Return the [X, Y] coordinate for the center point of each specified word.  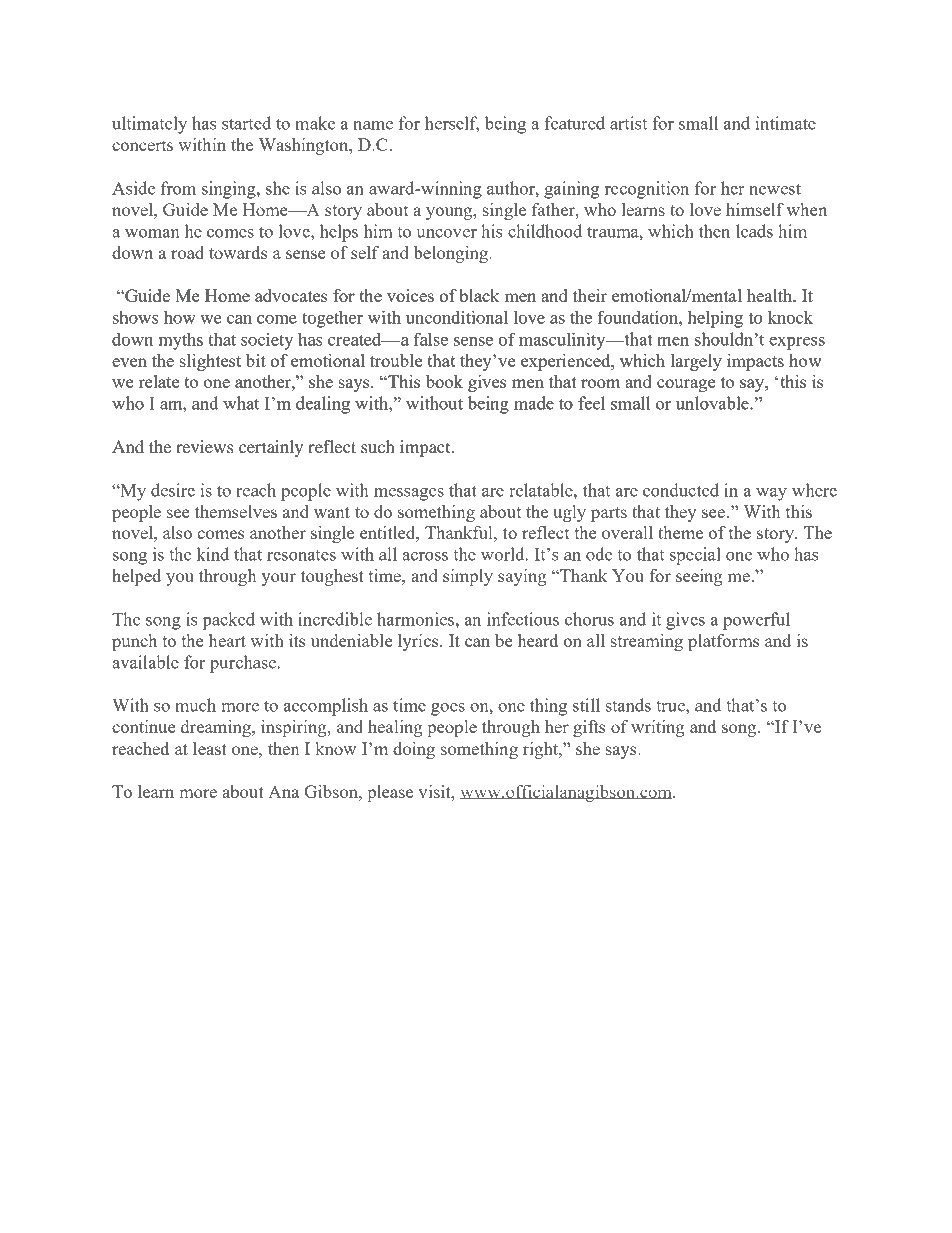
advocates [291, 295]
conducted [681, 490]
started [246, 123]
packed [228, 621]
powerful [756, 621]
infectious [523, 619]
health [771, 295]
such [378, 446]
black [479, 295]
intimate [786, 123]
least [210, 748]
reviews [204, 446]
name [373, 125]
